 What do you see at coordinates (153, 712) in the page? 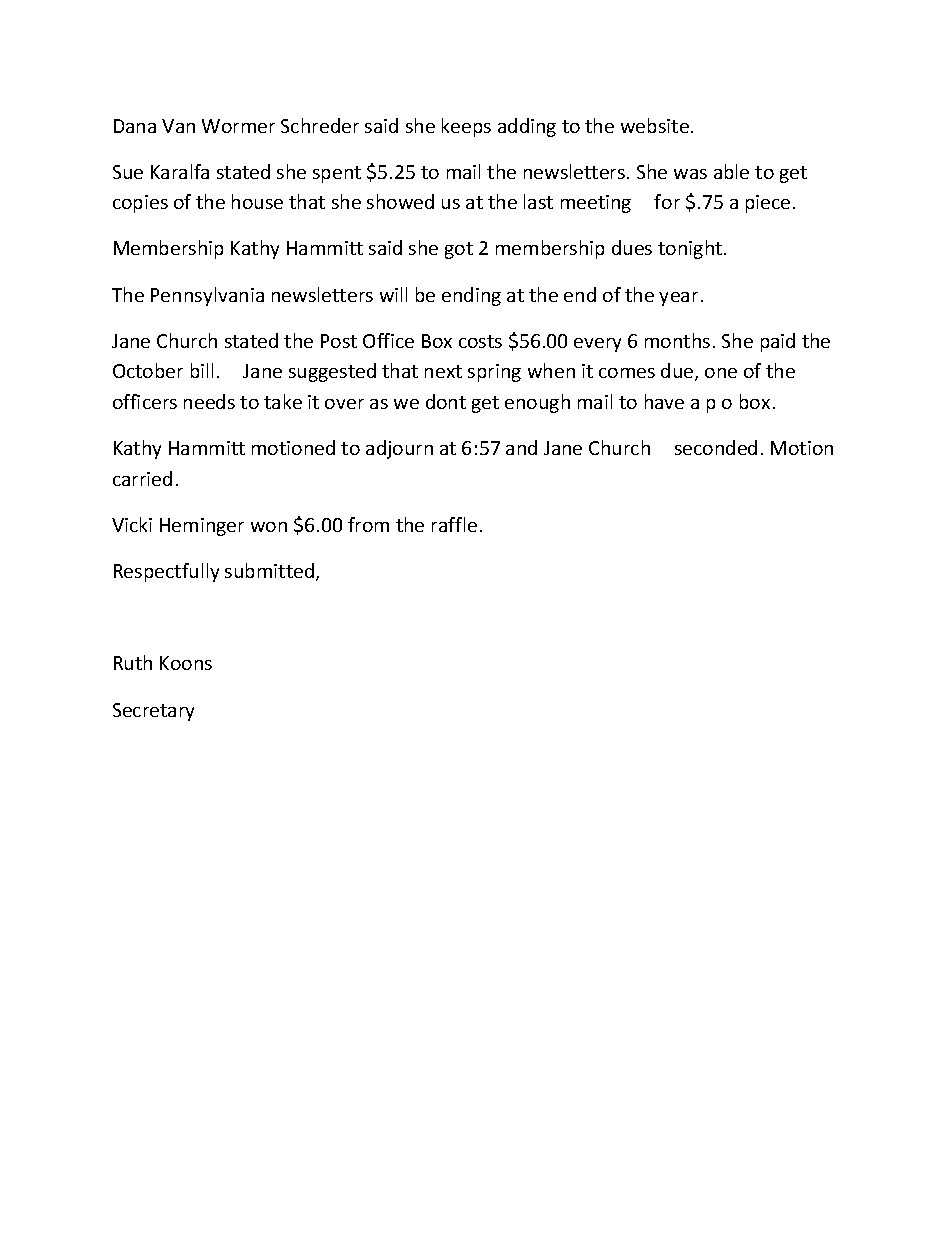
I see `Secretary` at bounding box center [153, 712].
